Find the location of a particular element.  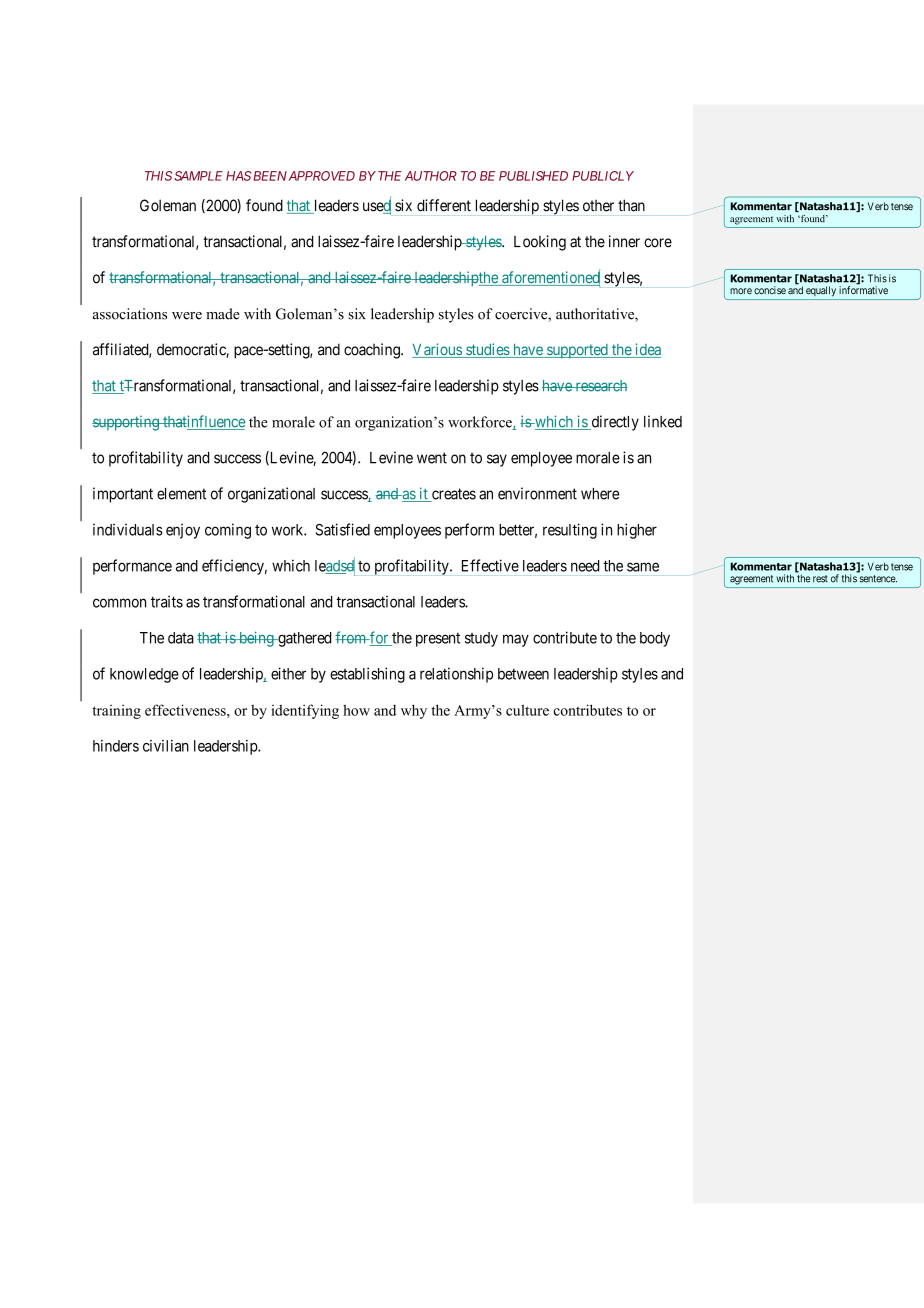

civilian is located at coordinates (166, 746).
